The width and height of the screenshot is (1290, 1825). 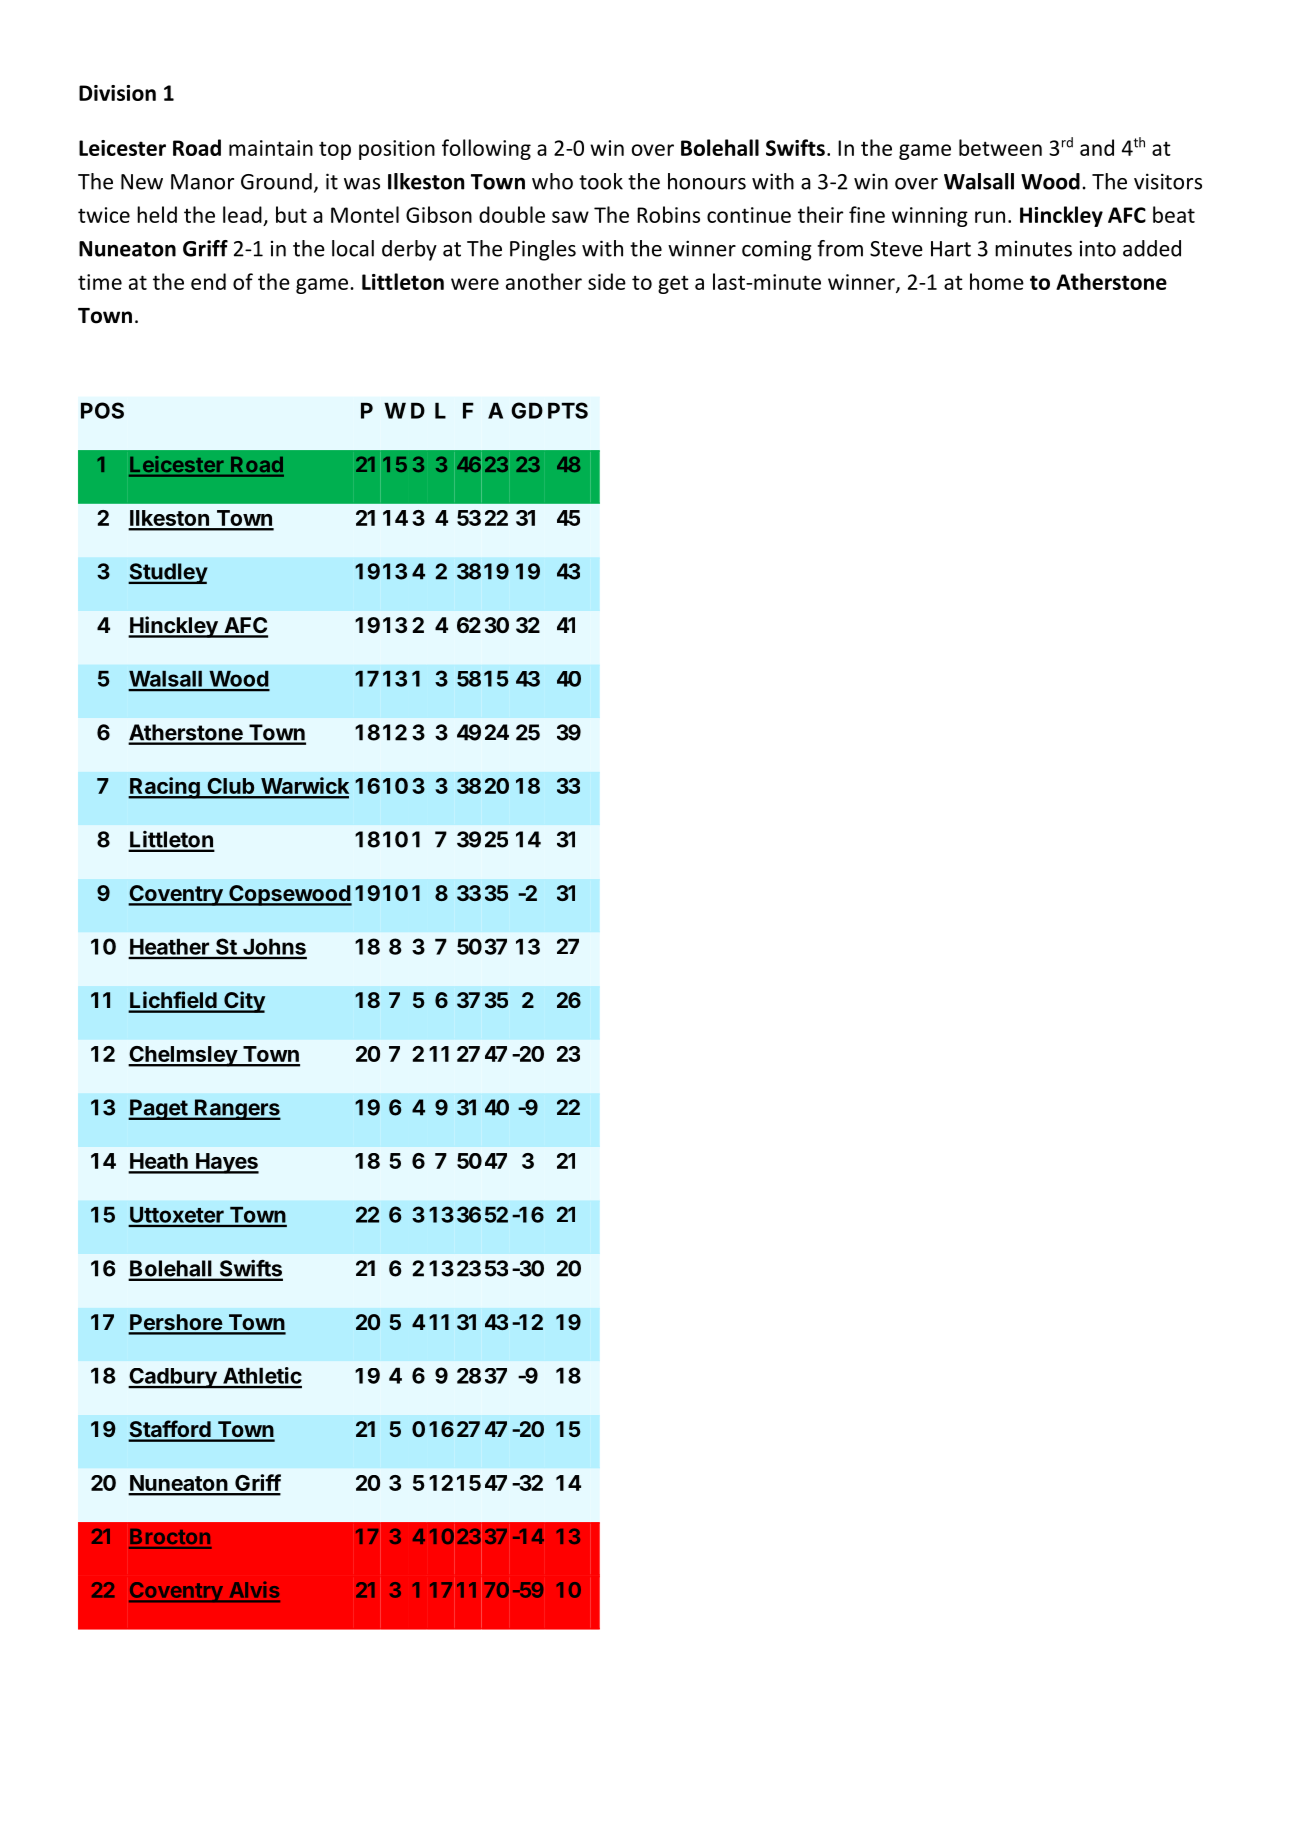 I want to click on took, so click(x=601, y=181).
